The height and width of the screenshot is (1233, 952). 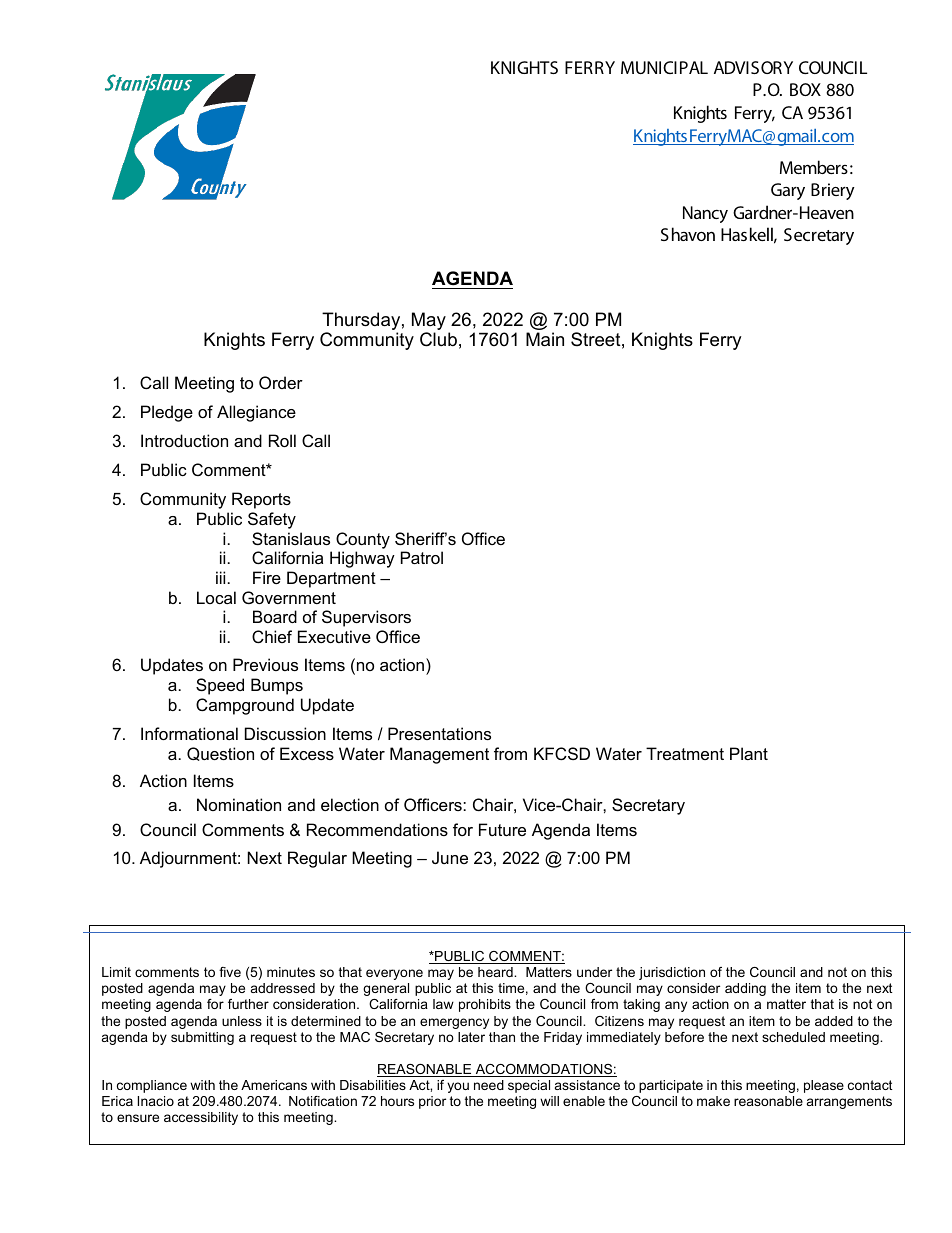 I want to click on BOX, so click(x=805, y=89).
